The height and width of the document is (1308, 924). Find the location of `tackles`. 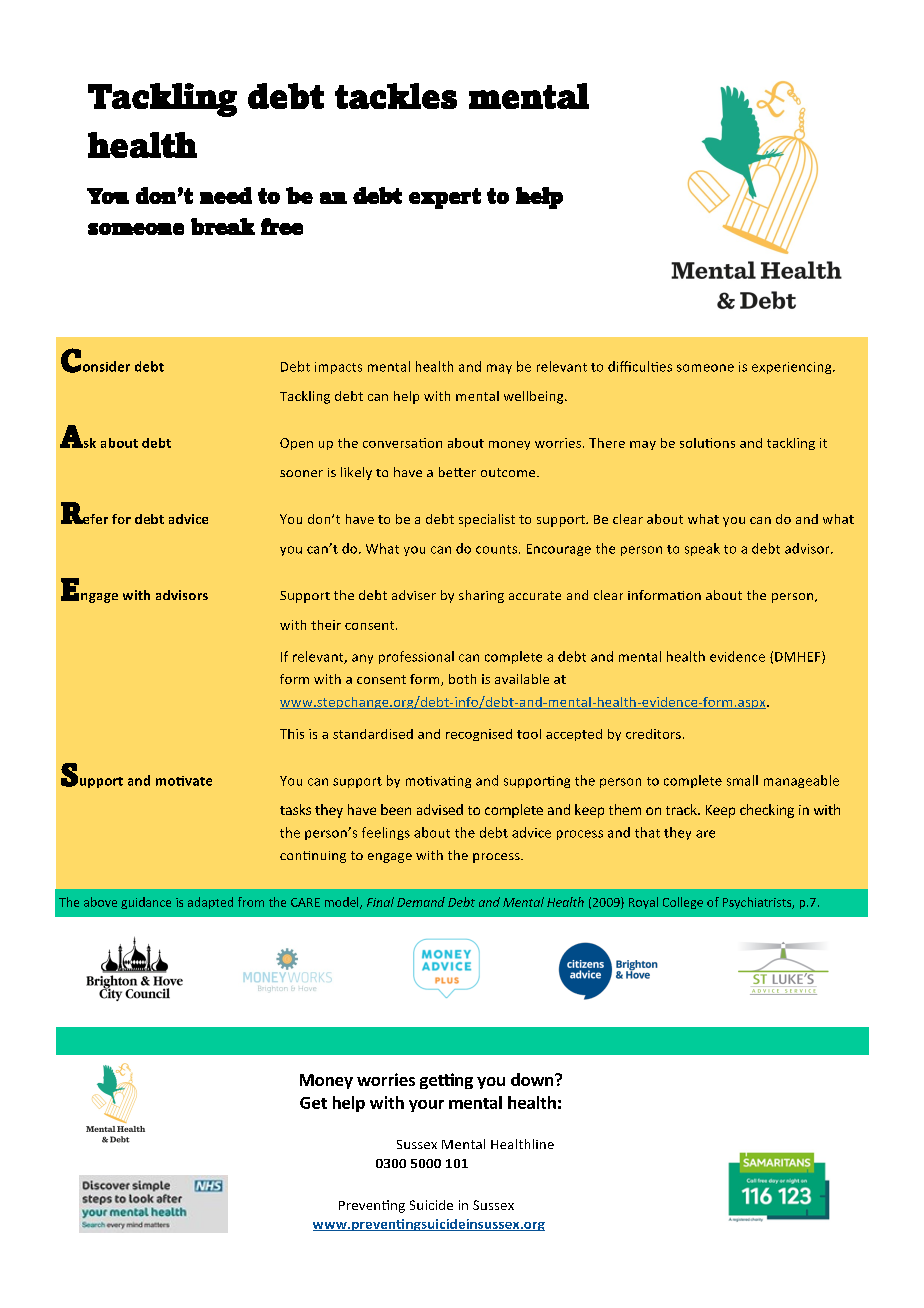

tackles is located at coordinates (396, 96).
